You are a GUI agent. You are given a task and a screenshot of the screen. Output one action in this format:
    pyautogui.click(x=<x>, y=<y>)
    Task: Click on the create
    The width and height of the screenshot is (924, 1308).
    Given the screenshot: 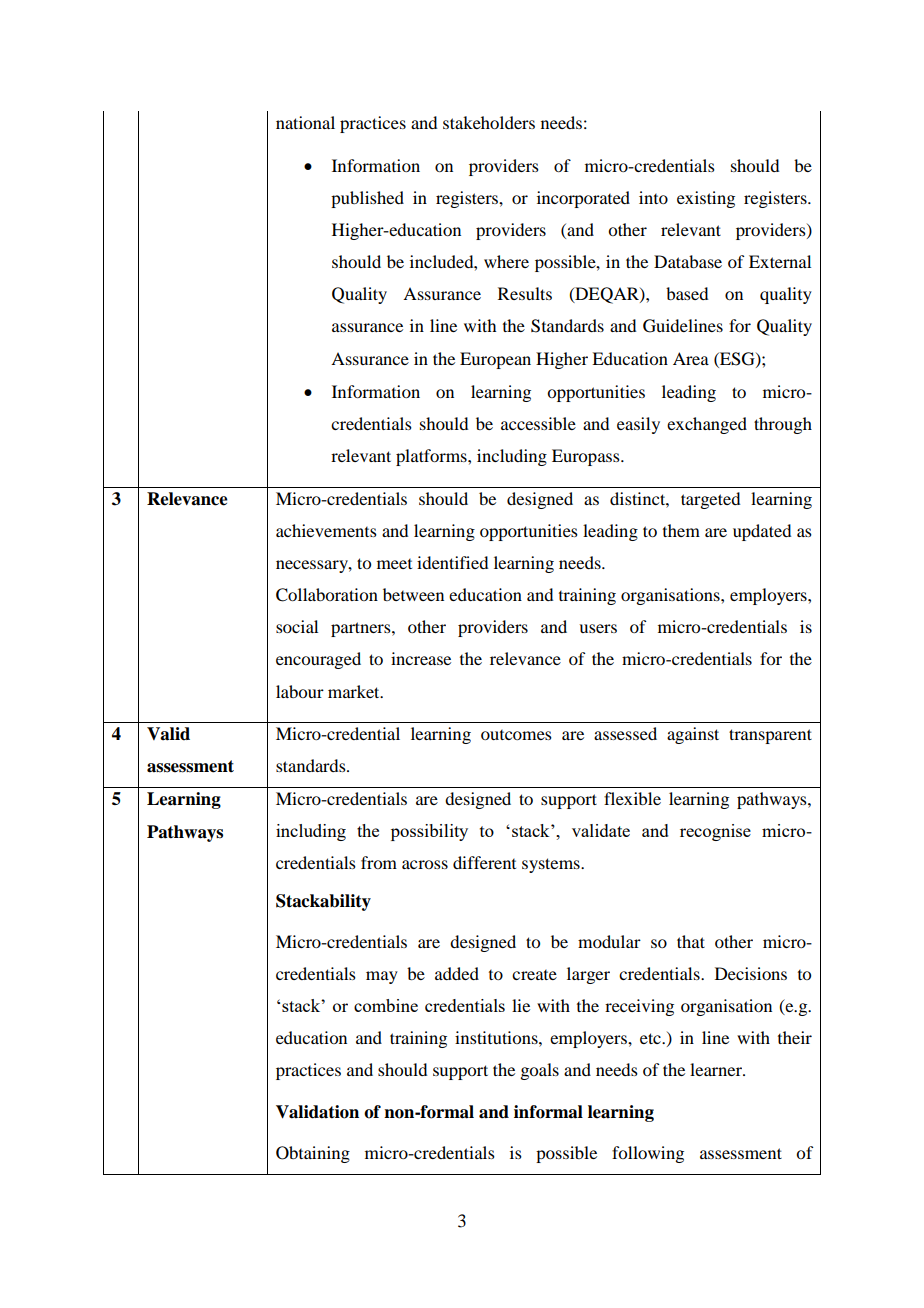 What is the action you would take?
    pyautogui.click(x=534, y=975)
